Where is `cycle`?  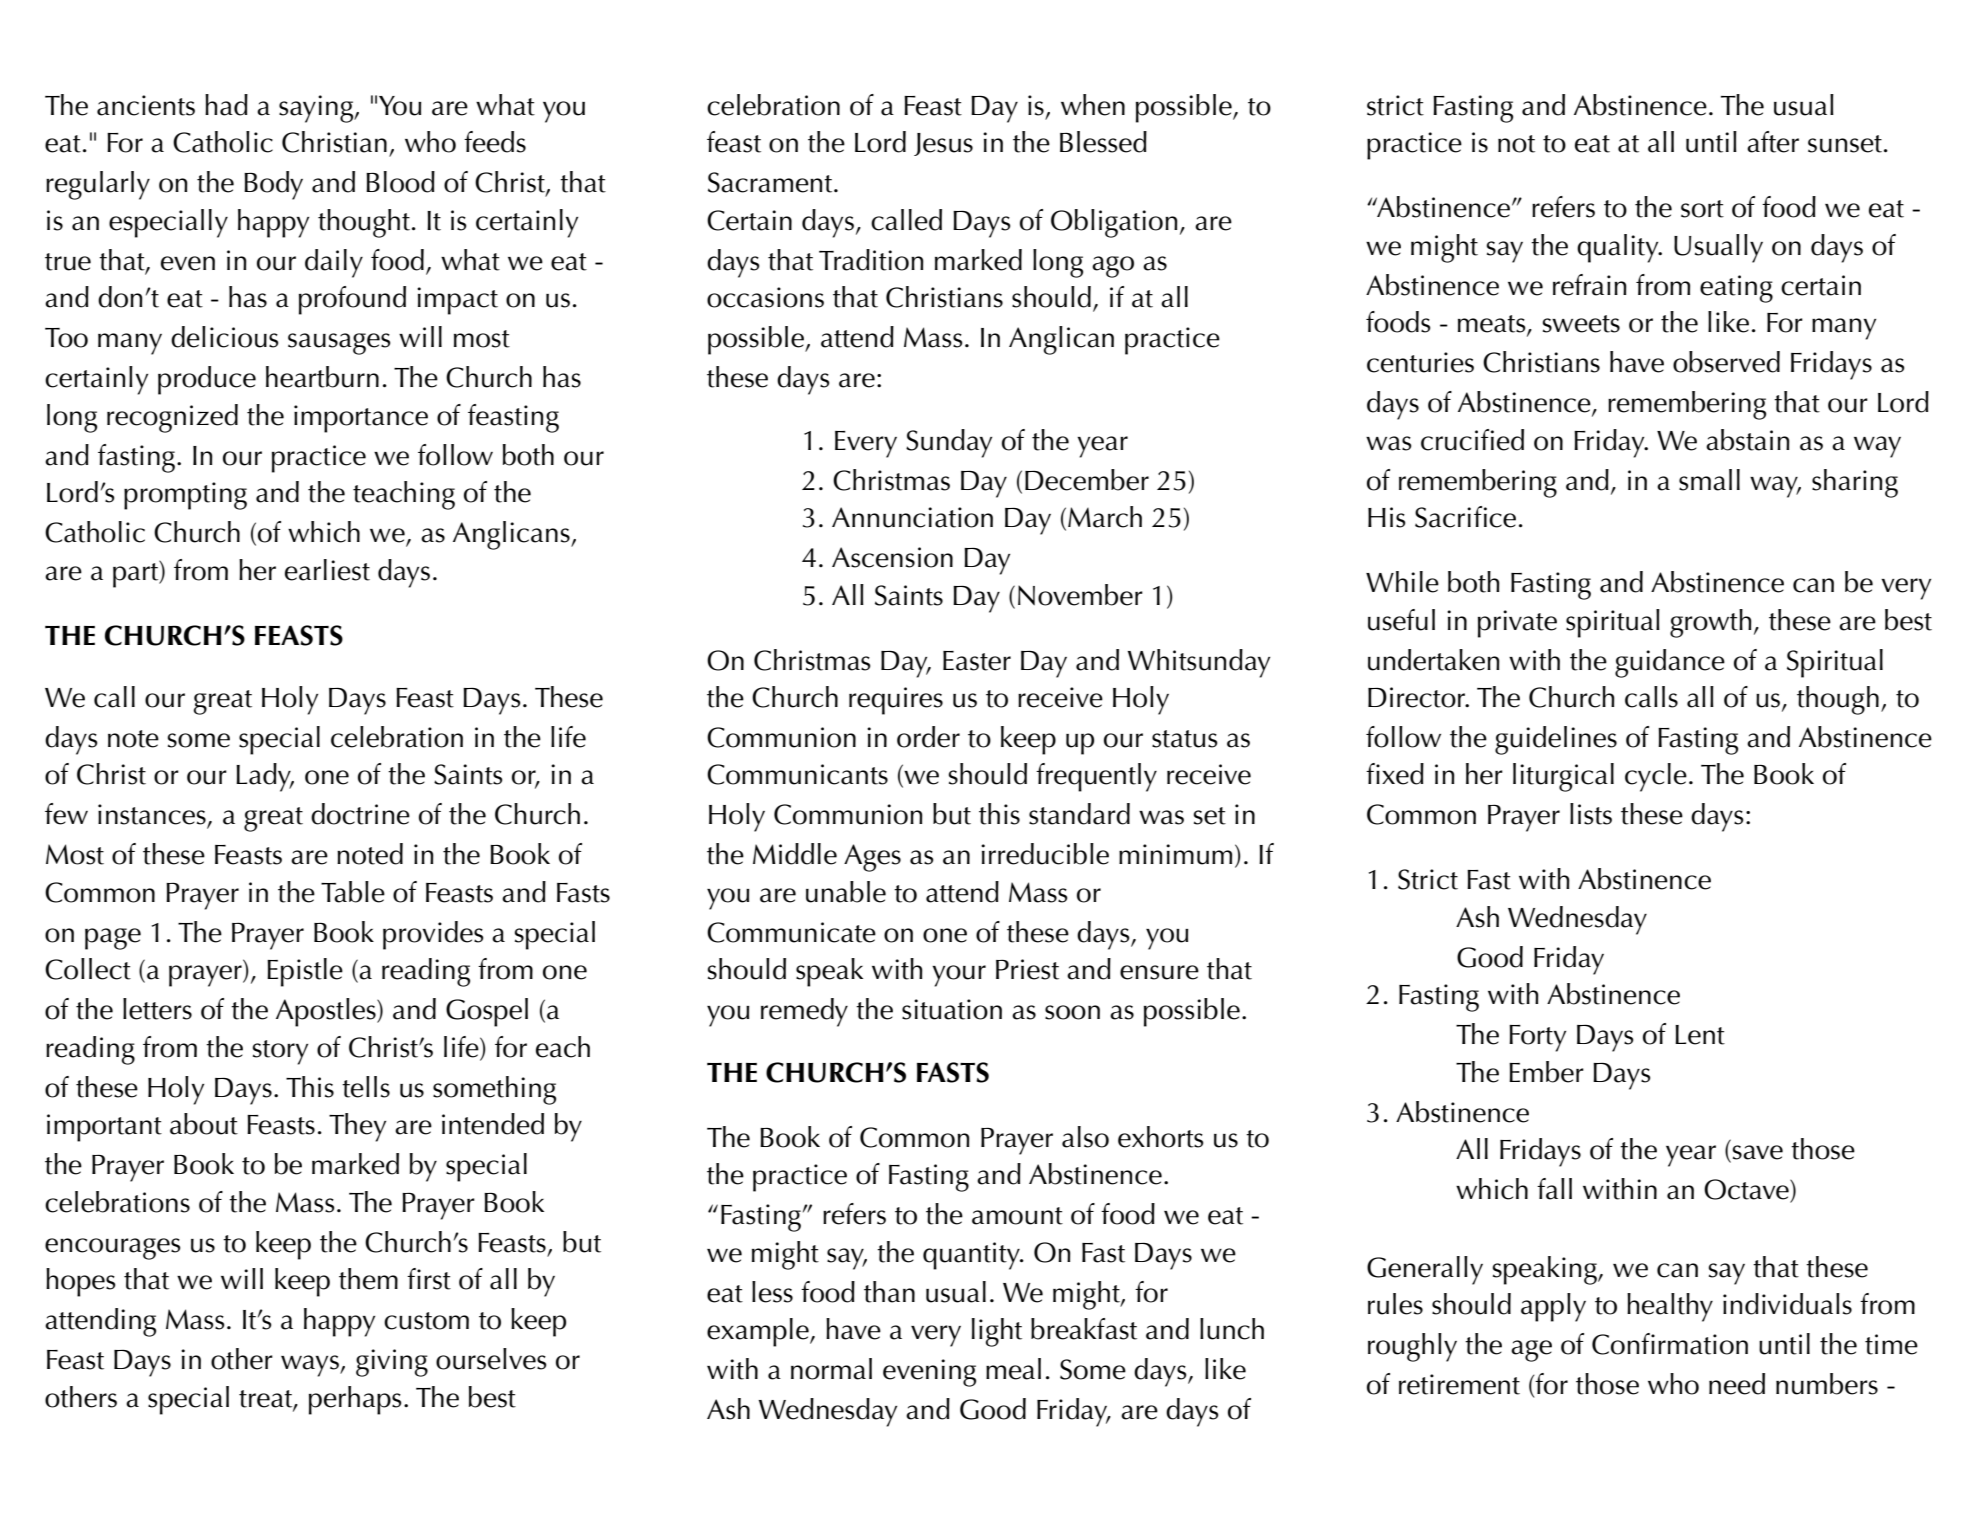 cycle is located at coordinates (1656, 777).
